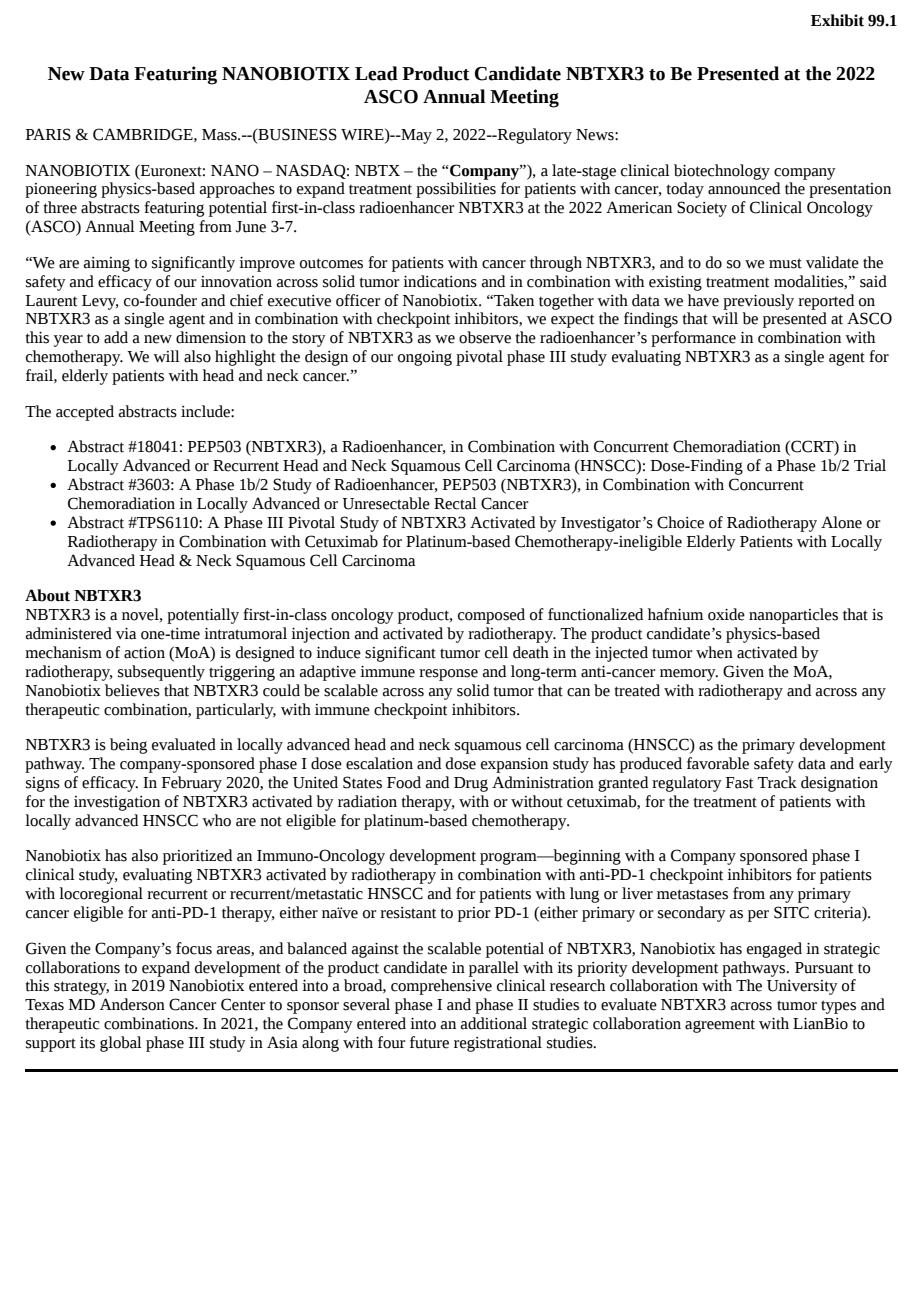 The height and width of the screenshot is (1308, 924). What do you see at coordinates (494, 1023) in the screenshot?
I see `additional` at bounding box center [494, 1023].
